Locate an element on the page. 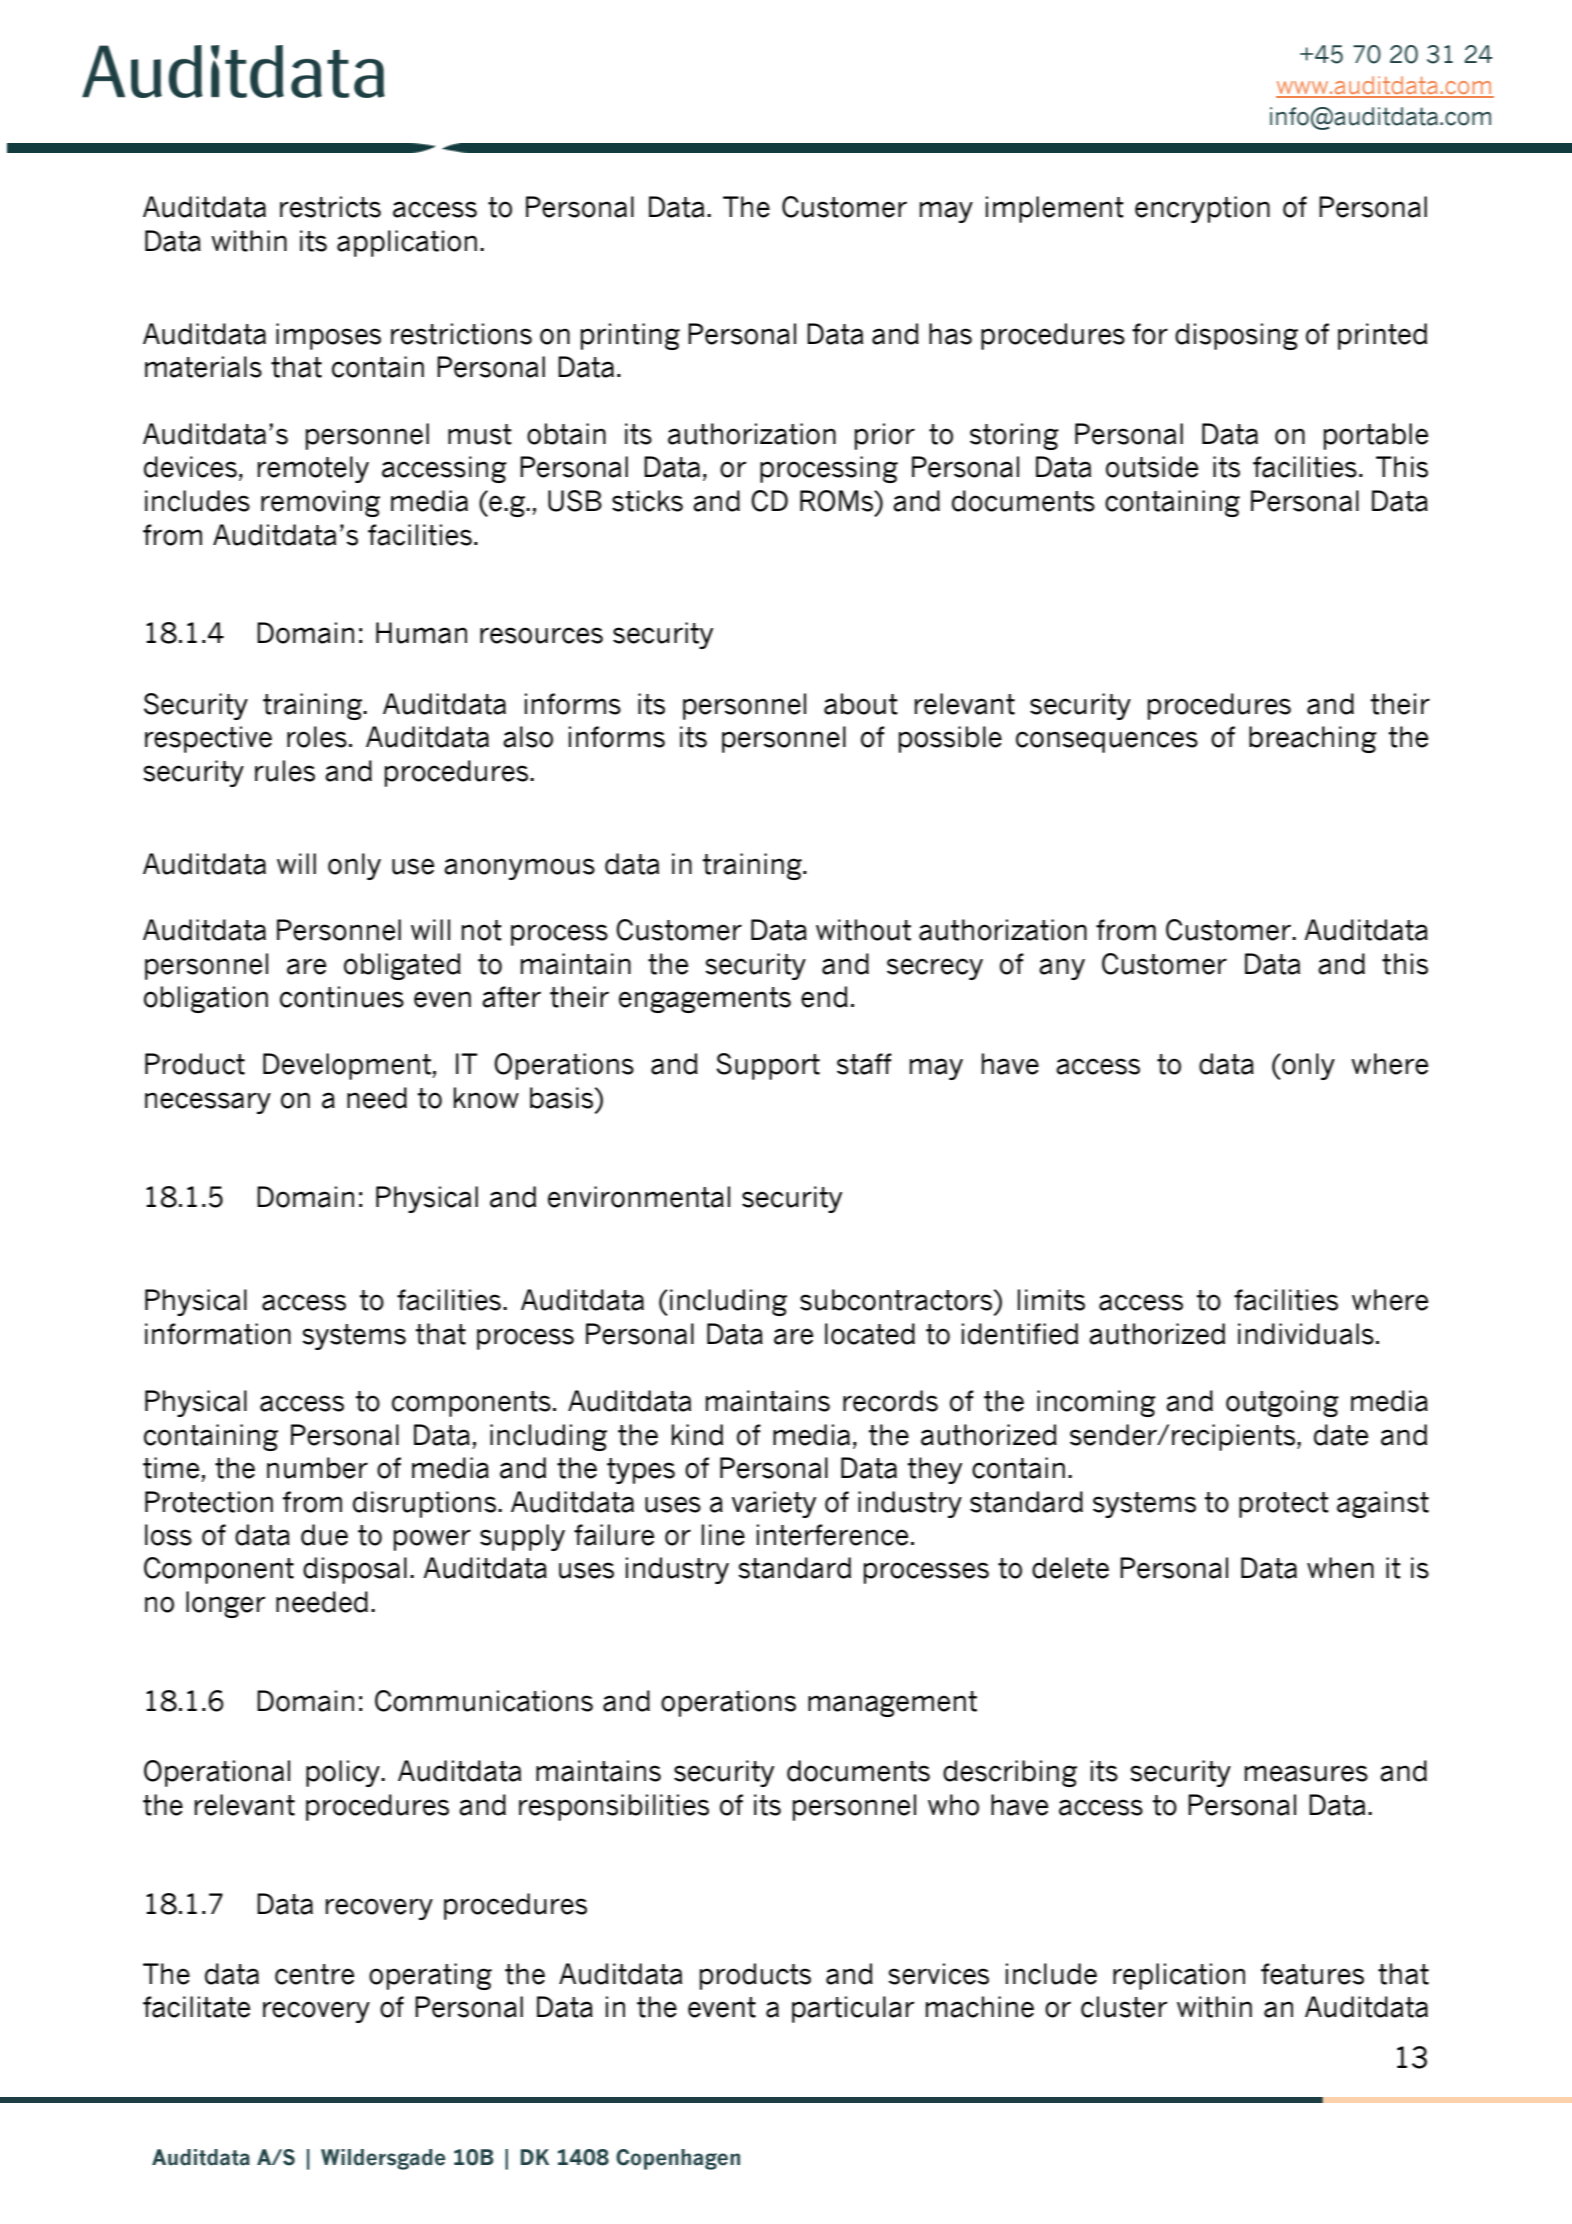  restricts is located at coordinates (330, 207).
